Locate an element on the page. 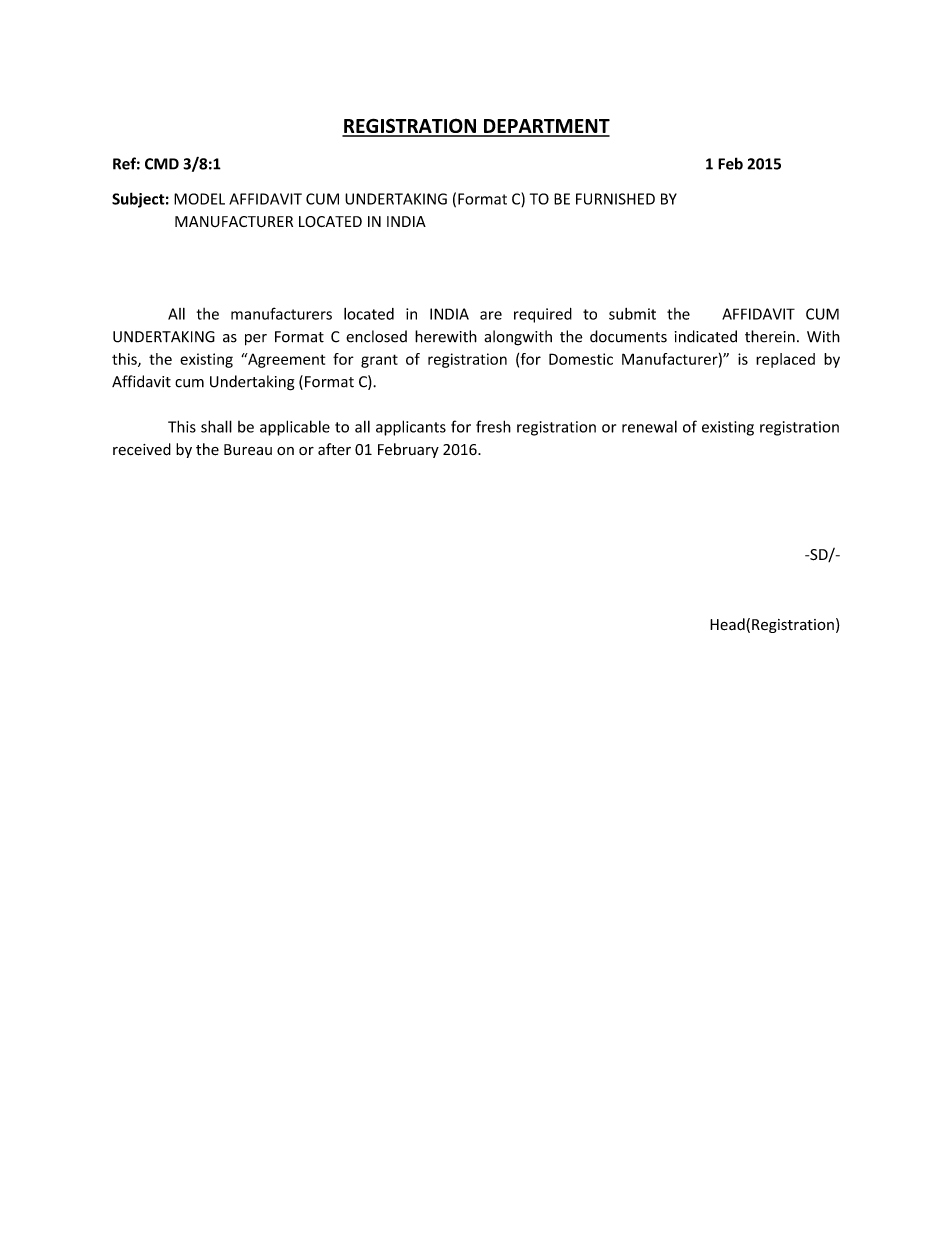  FURNISHED is located at coordinates (615, 199).
